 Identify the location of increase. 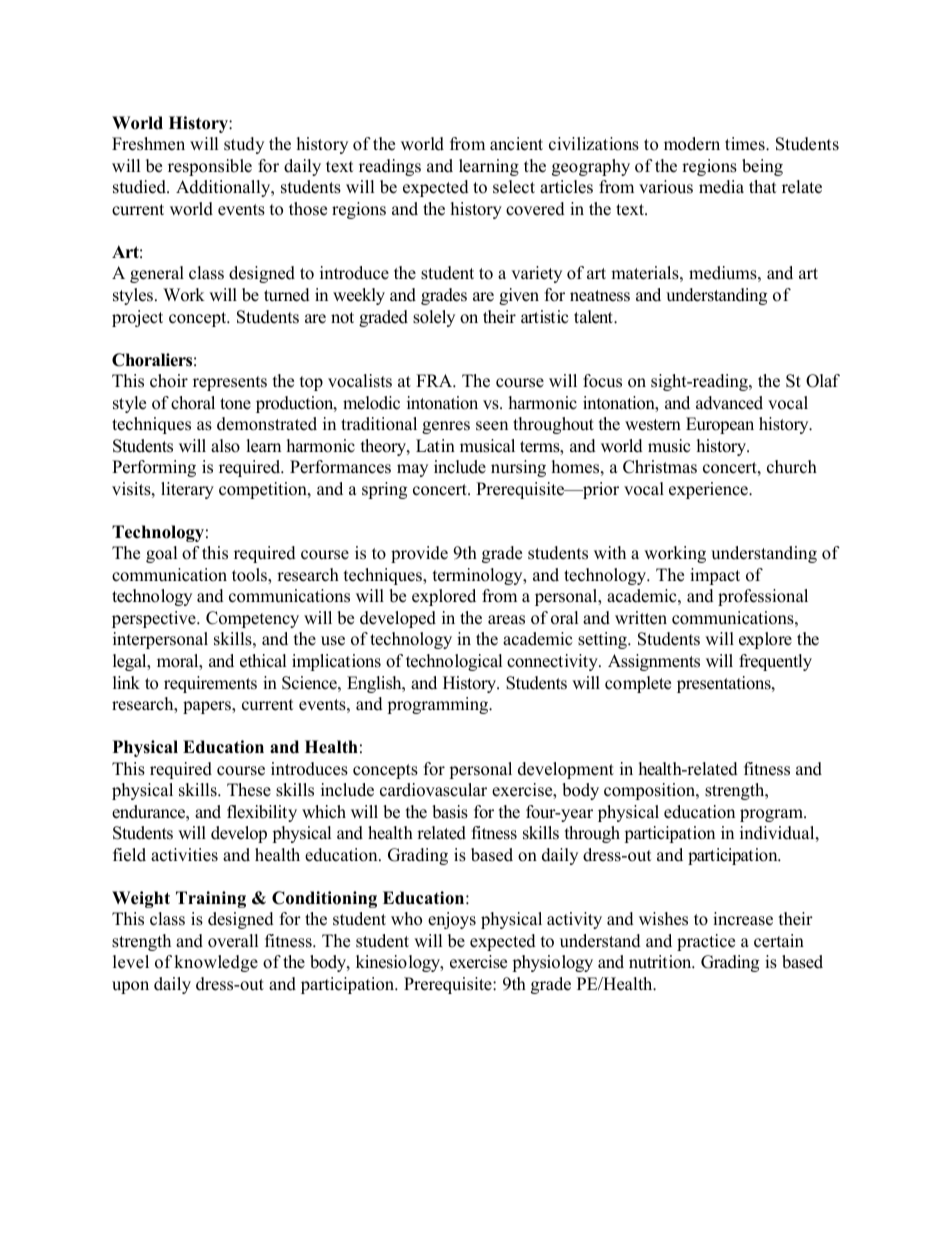
(743, 919).
